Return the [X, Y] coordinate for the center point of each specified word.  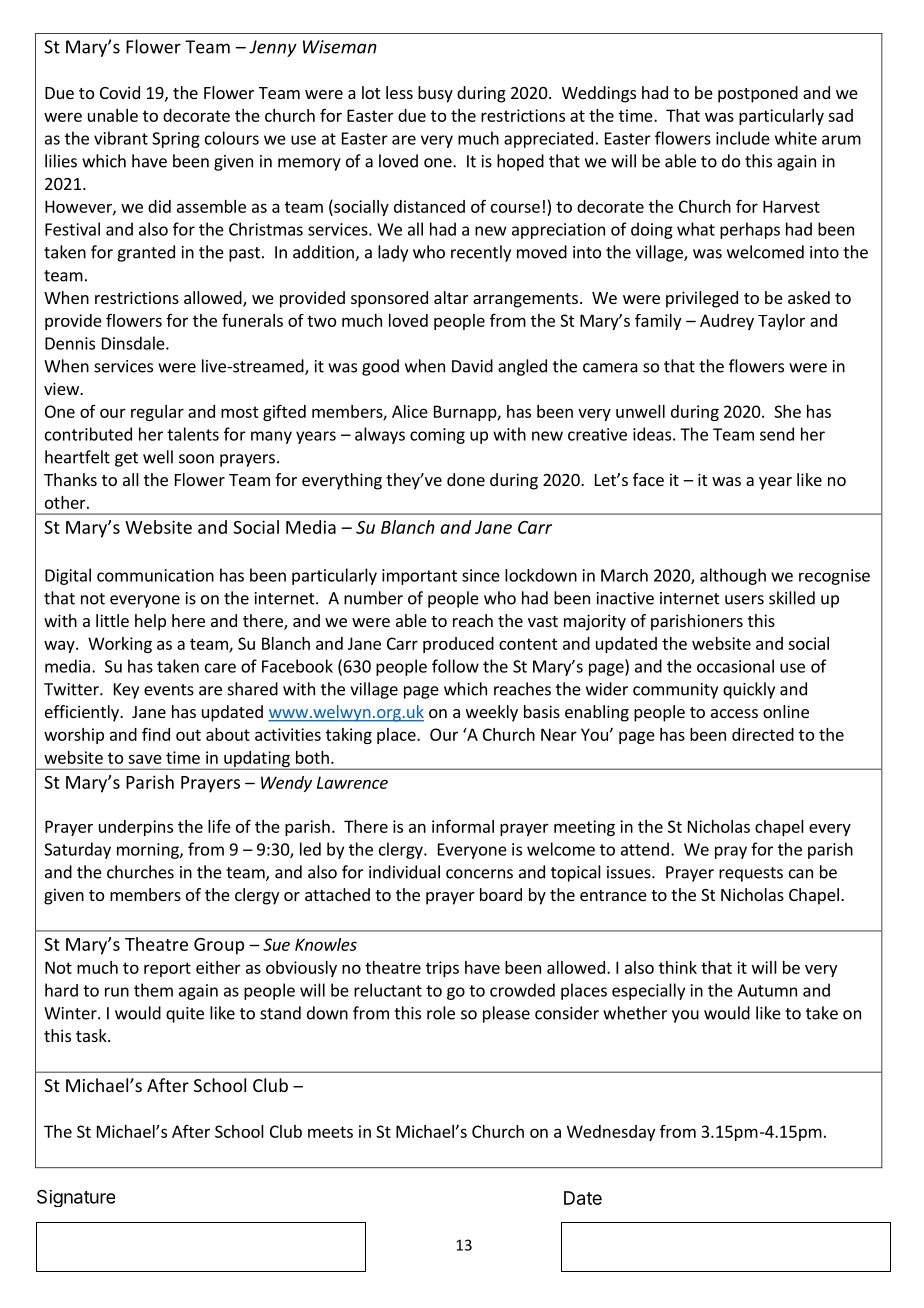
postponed [758, 94]
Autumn [767, 990]
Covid [120, 92]
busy [435, 94]
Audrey [727, 322]
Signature [76, 1198]
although [733, 576]
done [466, 479]
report [167, 969]
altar [451, 297]
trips [442, 969]
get [126, 459]
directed [763, 734]
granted [146, 253]
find [156, 734]
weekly [492, 713]
